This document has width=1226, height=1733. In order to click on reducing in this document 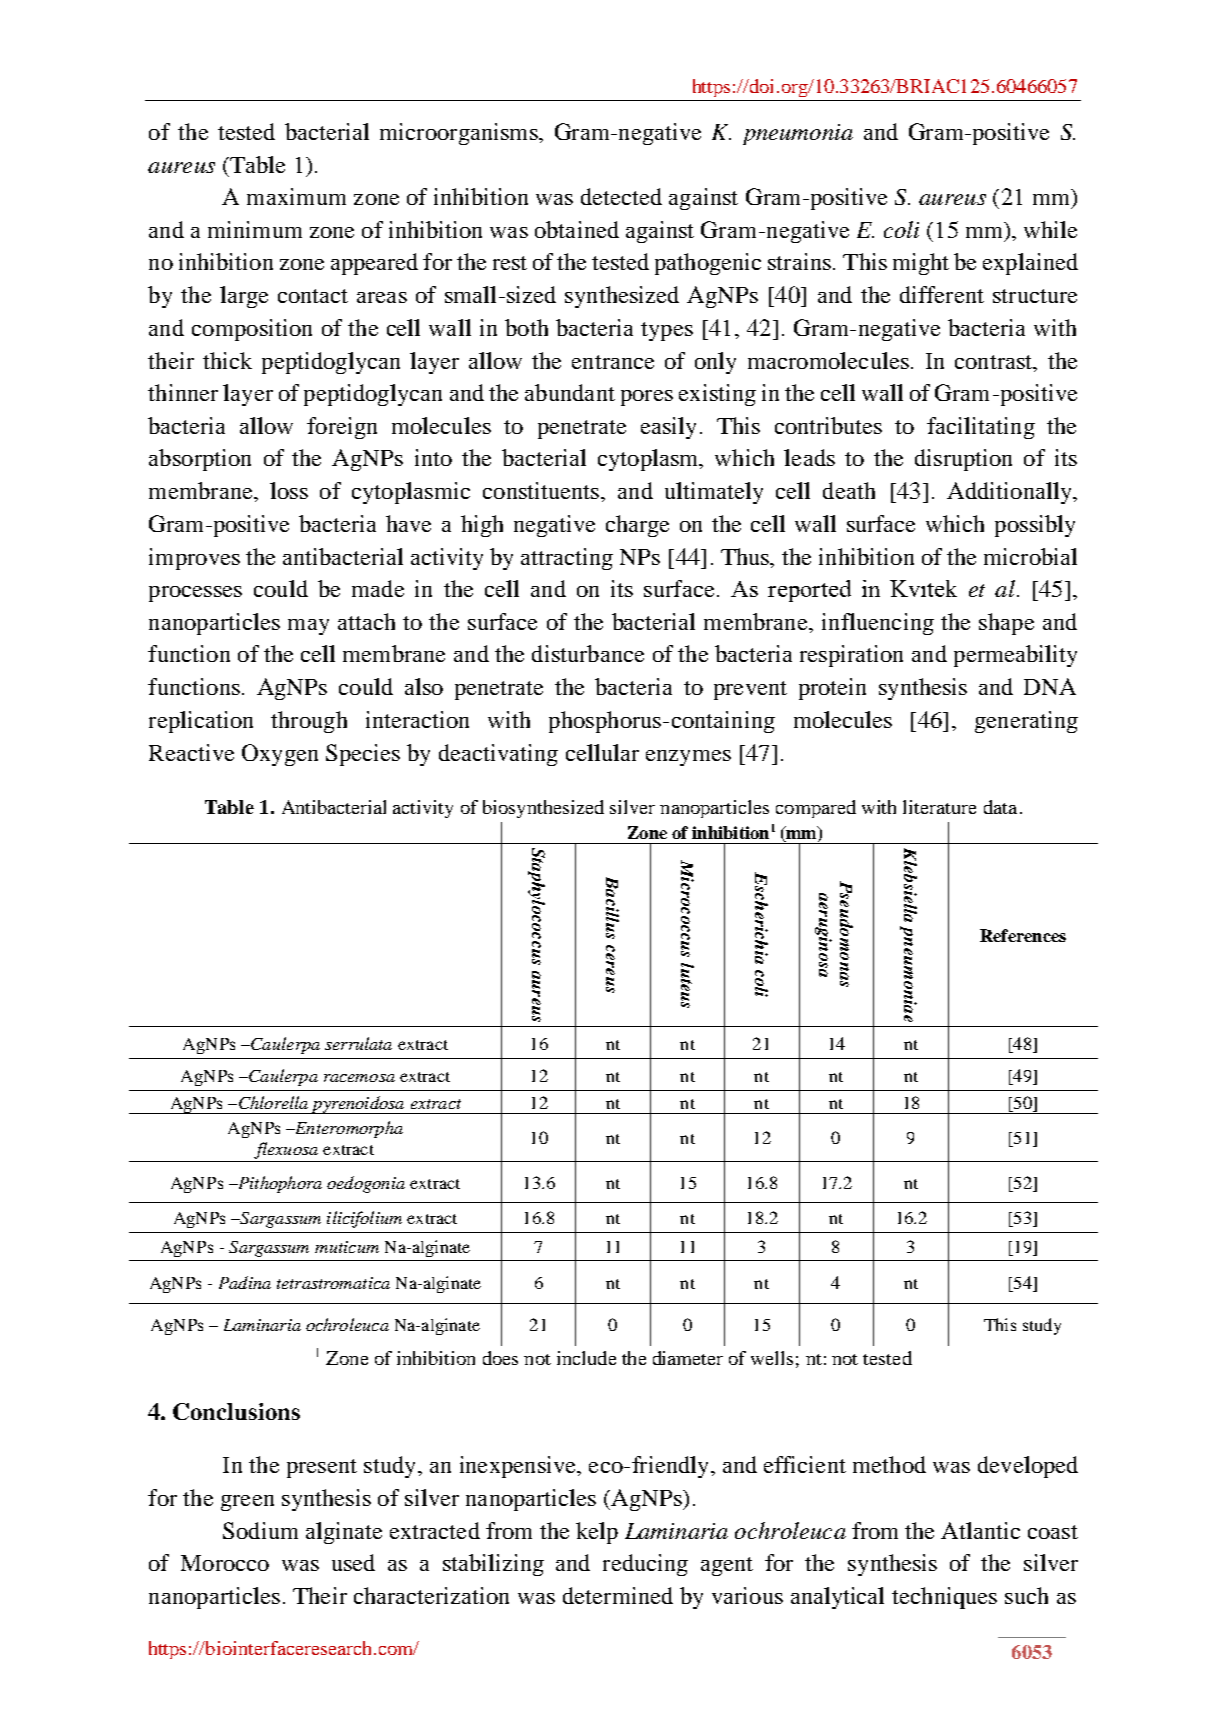, I will do `click(645, 1565)`.
